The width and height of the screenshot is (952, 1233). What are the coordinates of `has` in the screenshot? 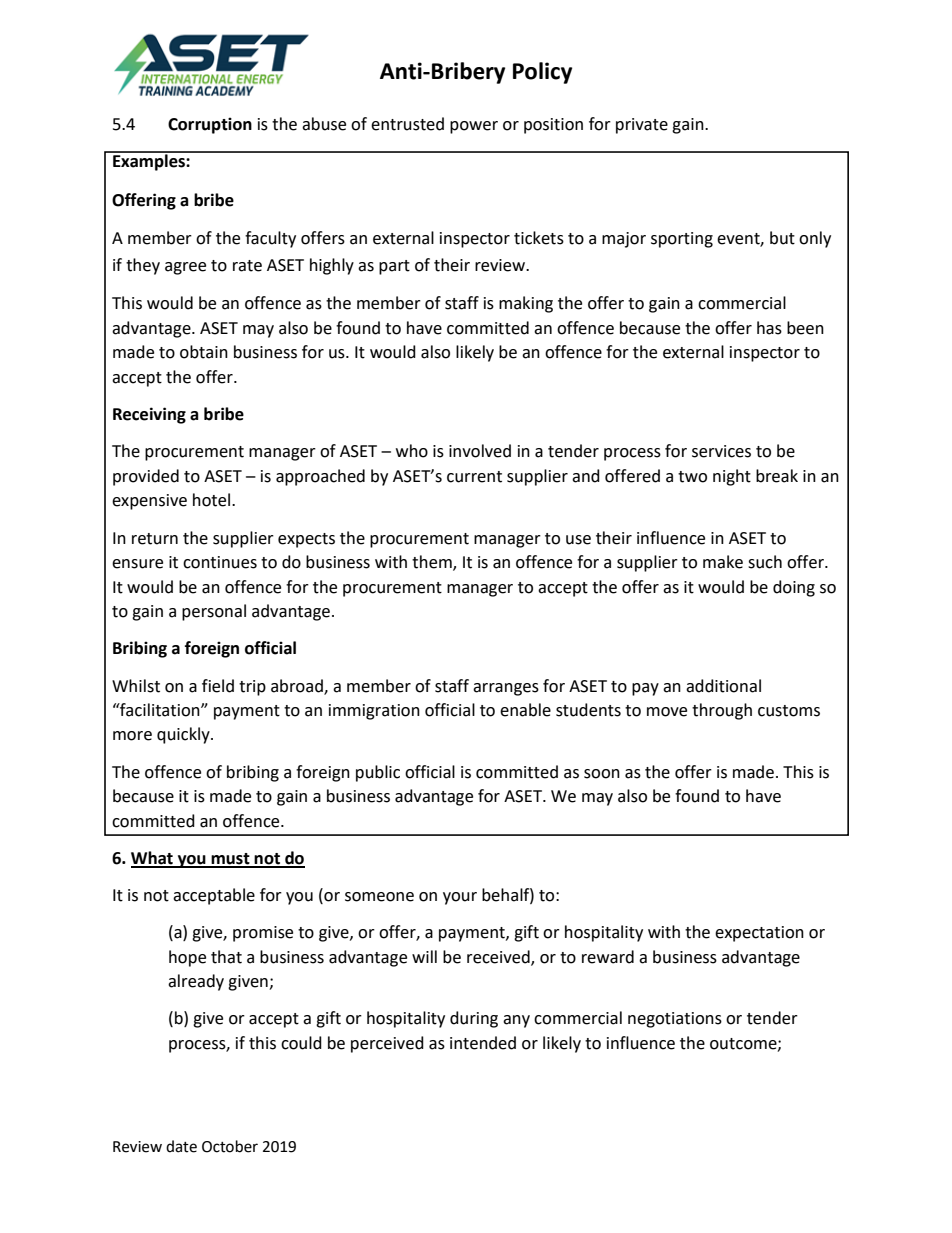 It's located at (769, 328).
